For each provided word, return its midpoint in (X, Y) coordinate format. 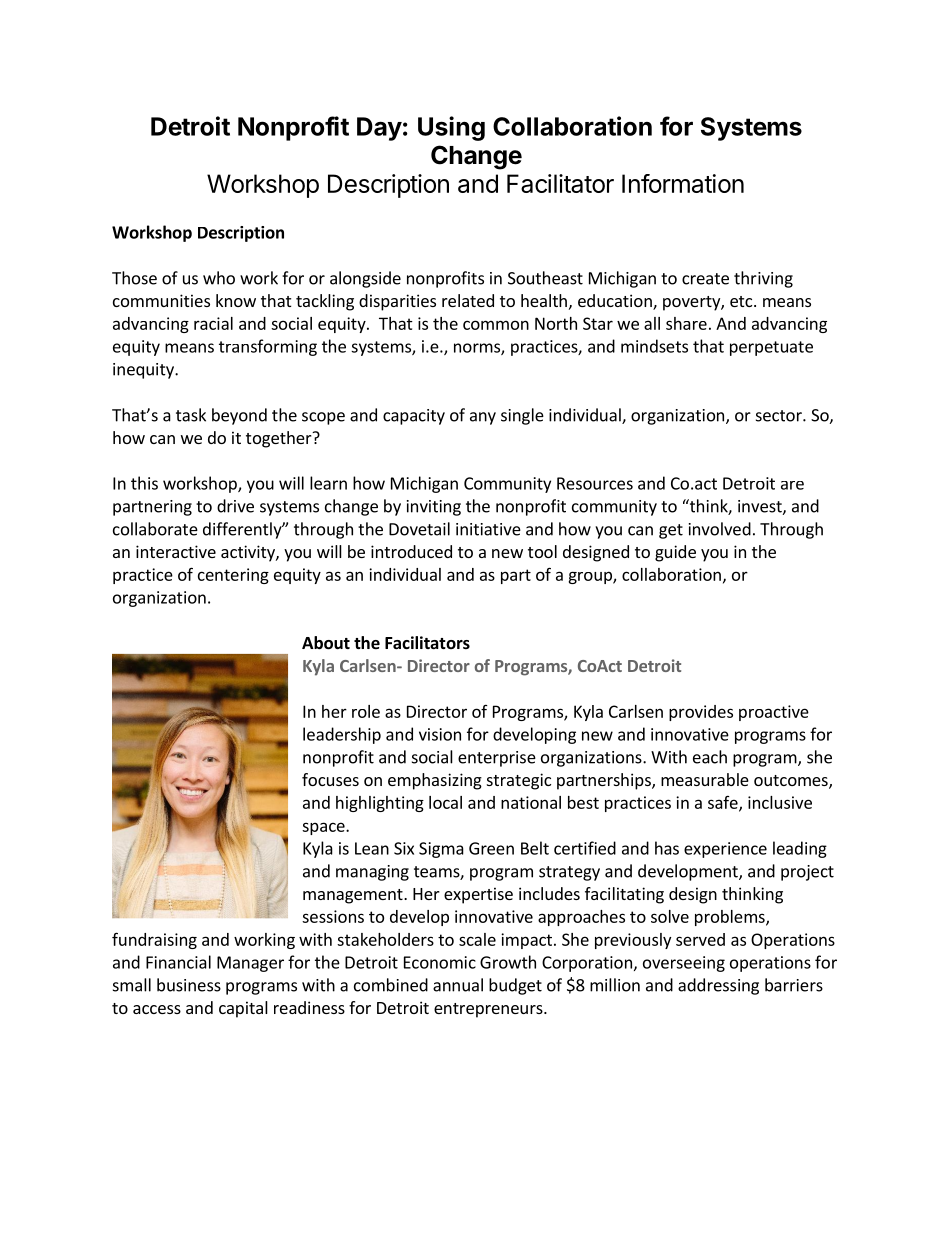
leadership (342, 735)
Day (379, 129)
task (191, 415)
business (189, 985)
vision (440, 734)
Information (683, 183)
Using (451, 128)
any (483, 418)
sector (780, 416)
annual (458, 985)
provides (701, 713)
